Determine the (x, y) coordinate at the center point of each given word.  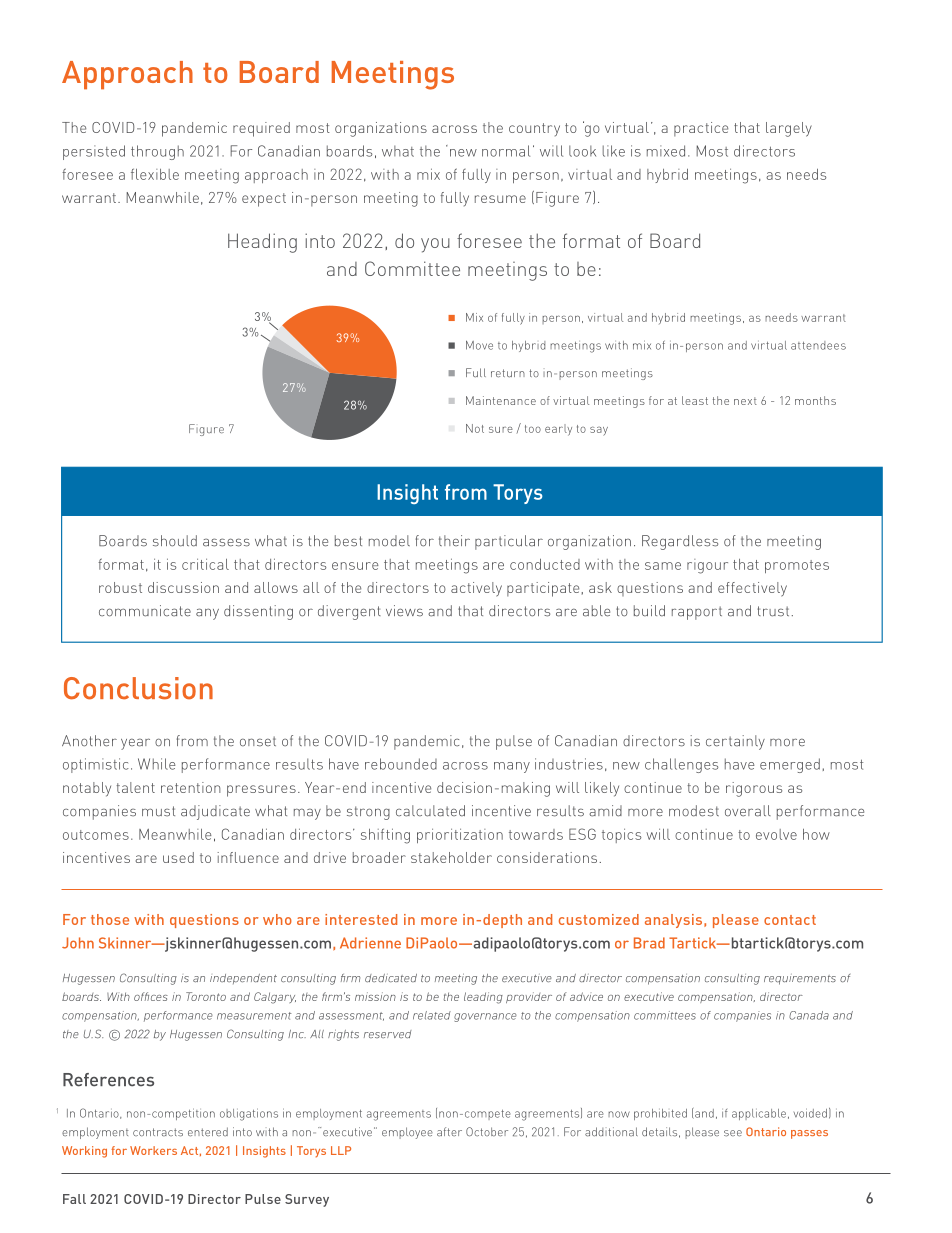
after (449, 1132)
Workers (153, 1150)
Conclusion (138, 688)
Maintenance (501, 400)
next (745, 401)
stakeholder (451, 857)
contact (790, 920)
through (157, 152)
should (175, 541)
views (404, 611)
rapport (697, 613)
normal (506, 151)
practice (701, 129)
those (110, 919)
